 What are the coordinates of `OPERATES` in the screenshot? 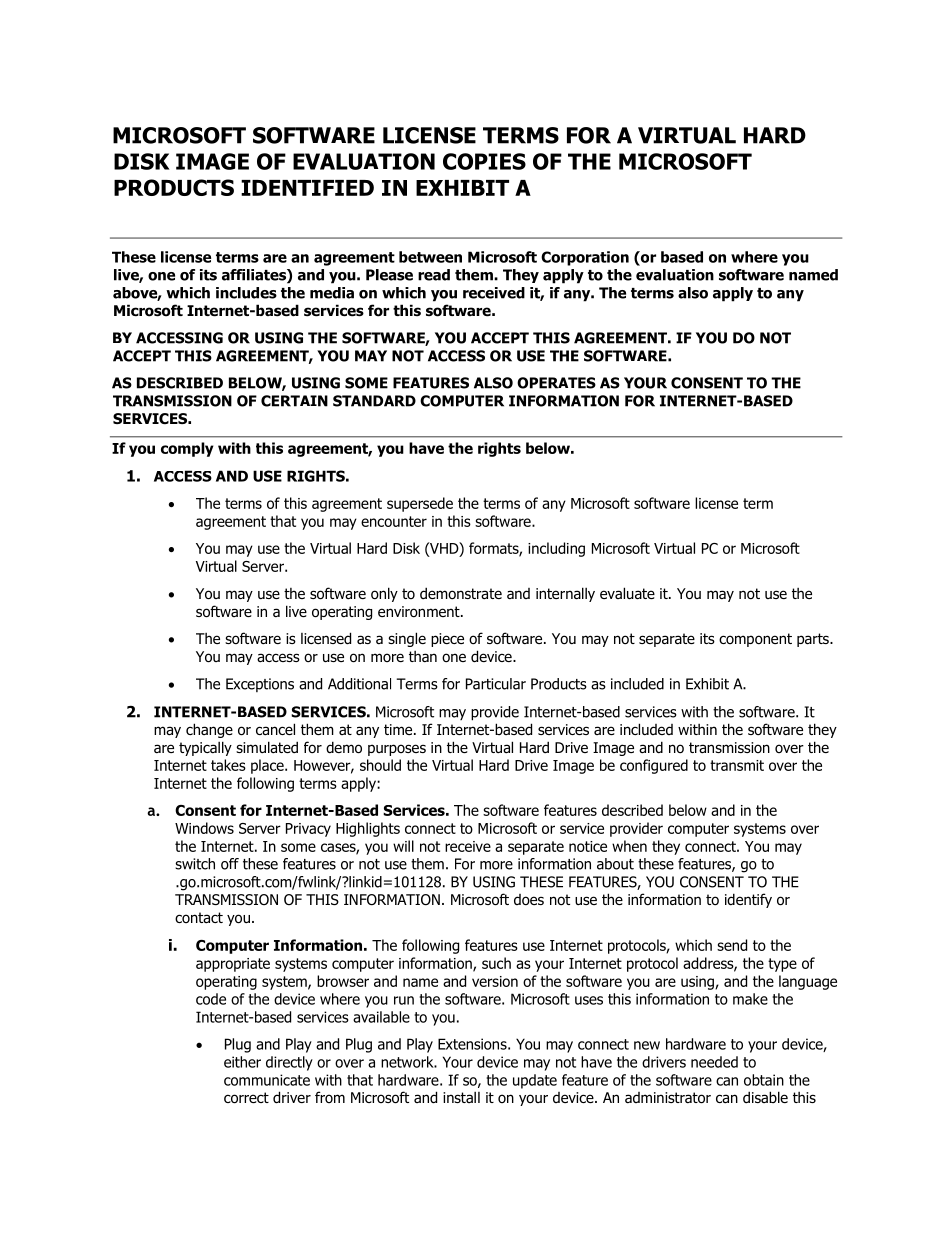 It's located at (556, 383).
